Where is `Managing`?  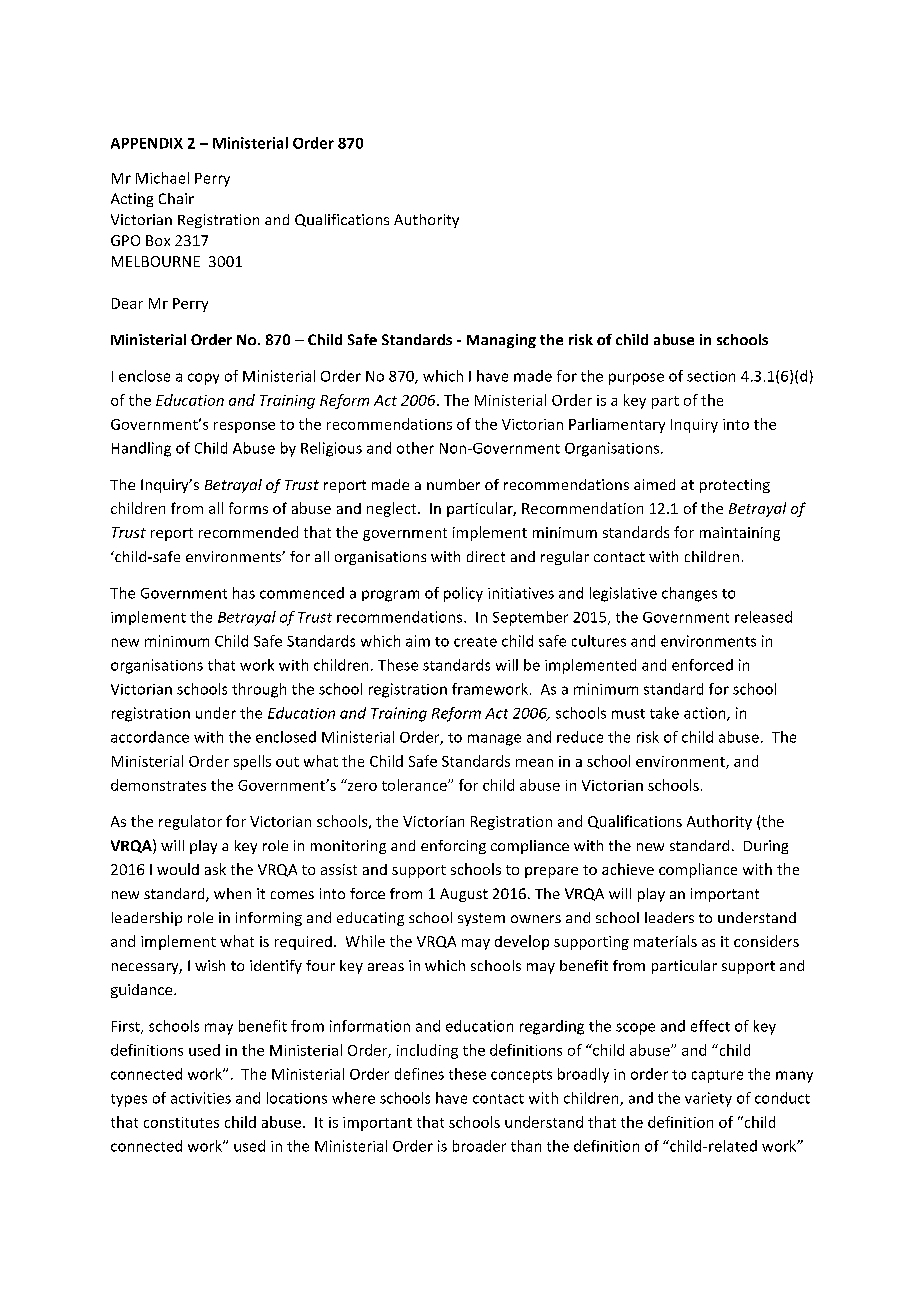
Managing is located at coordinates (501, 341).
